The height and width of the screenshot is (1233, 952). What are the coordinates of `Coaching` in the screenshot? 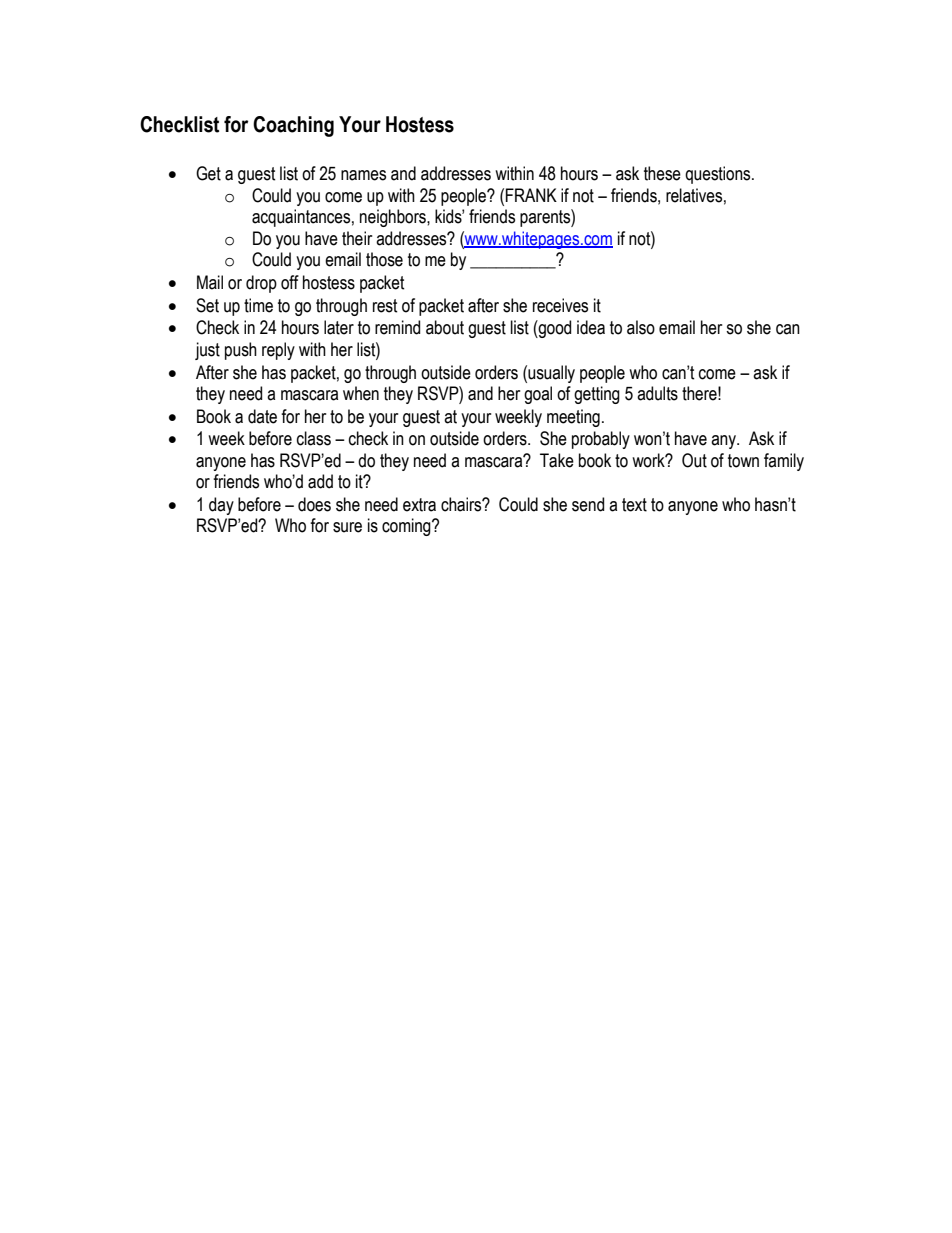 It's located at (293, 126).
